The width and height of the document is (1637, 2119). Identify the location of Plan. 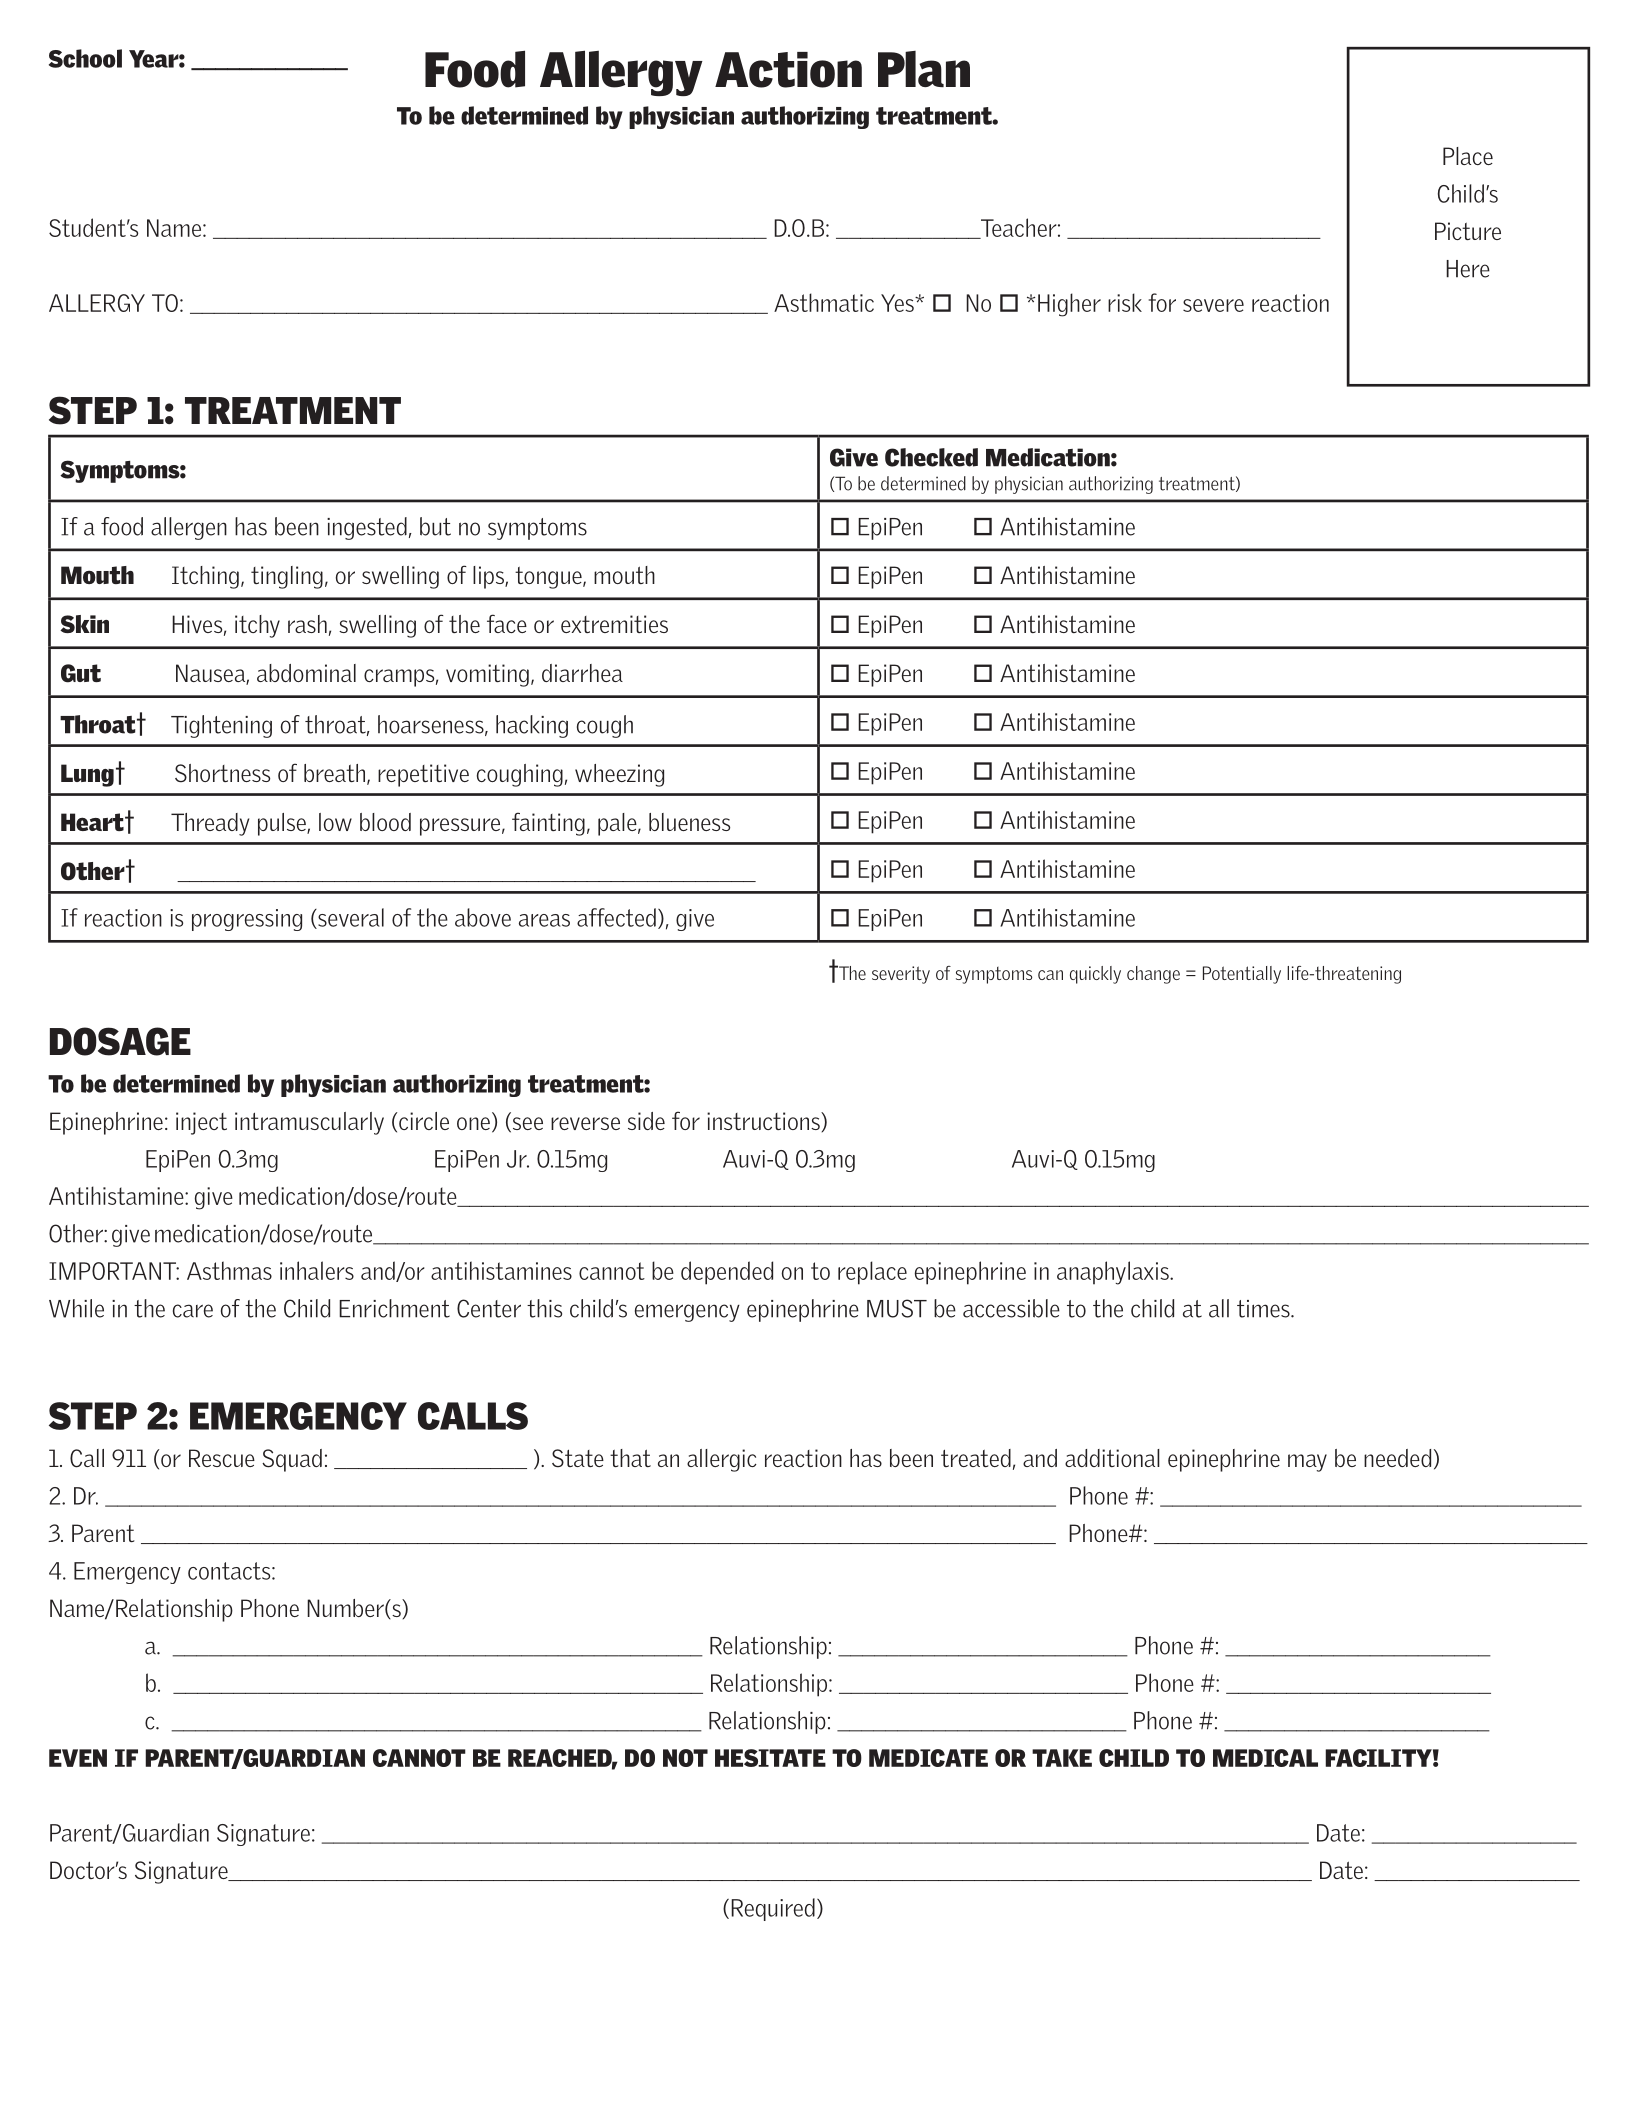
(924, 69).
